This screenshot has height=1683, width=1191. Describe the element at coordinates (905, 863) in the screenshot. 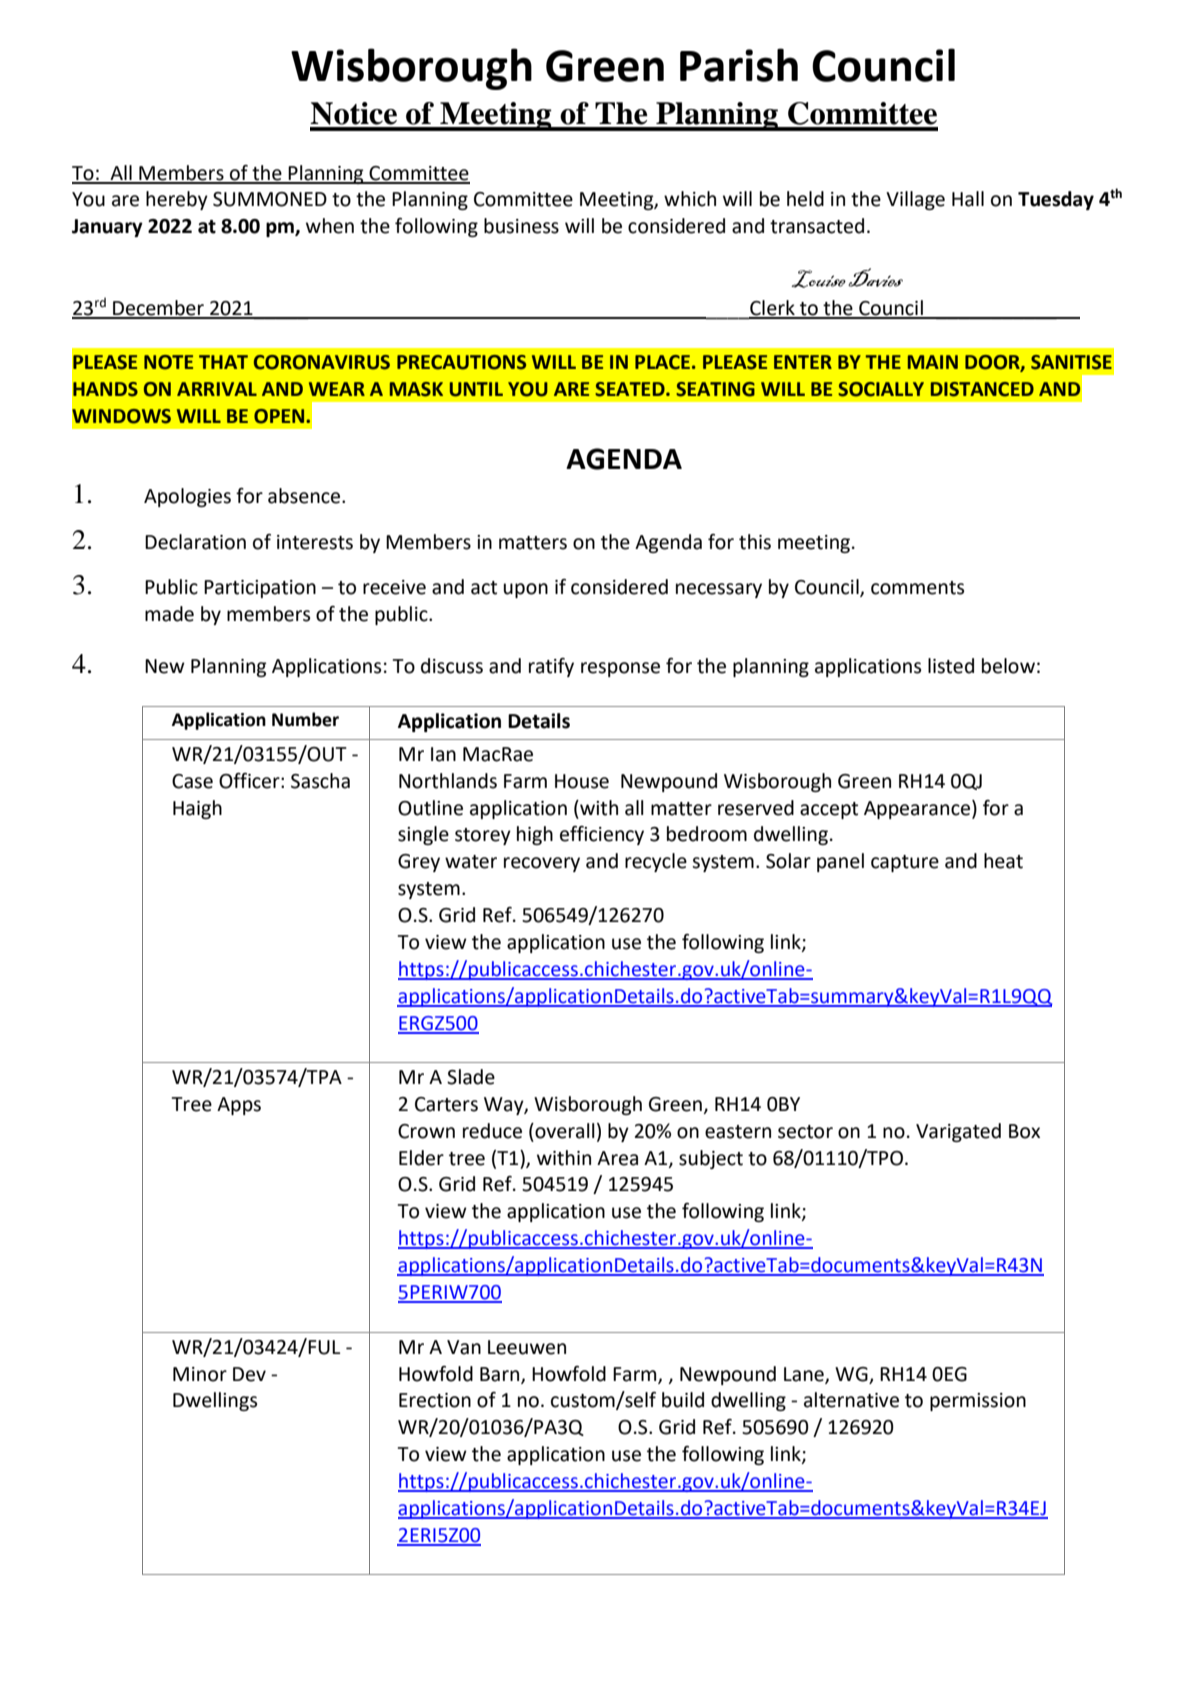

I see `capture` at that location.
